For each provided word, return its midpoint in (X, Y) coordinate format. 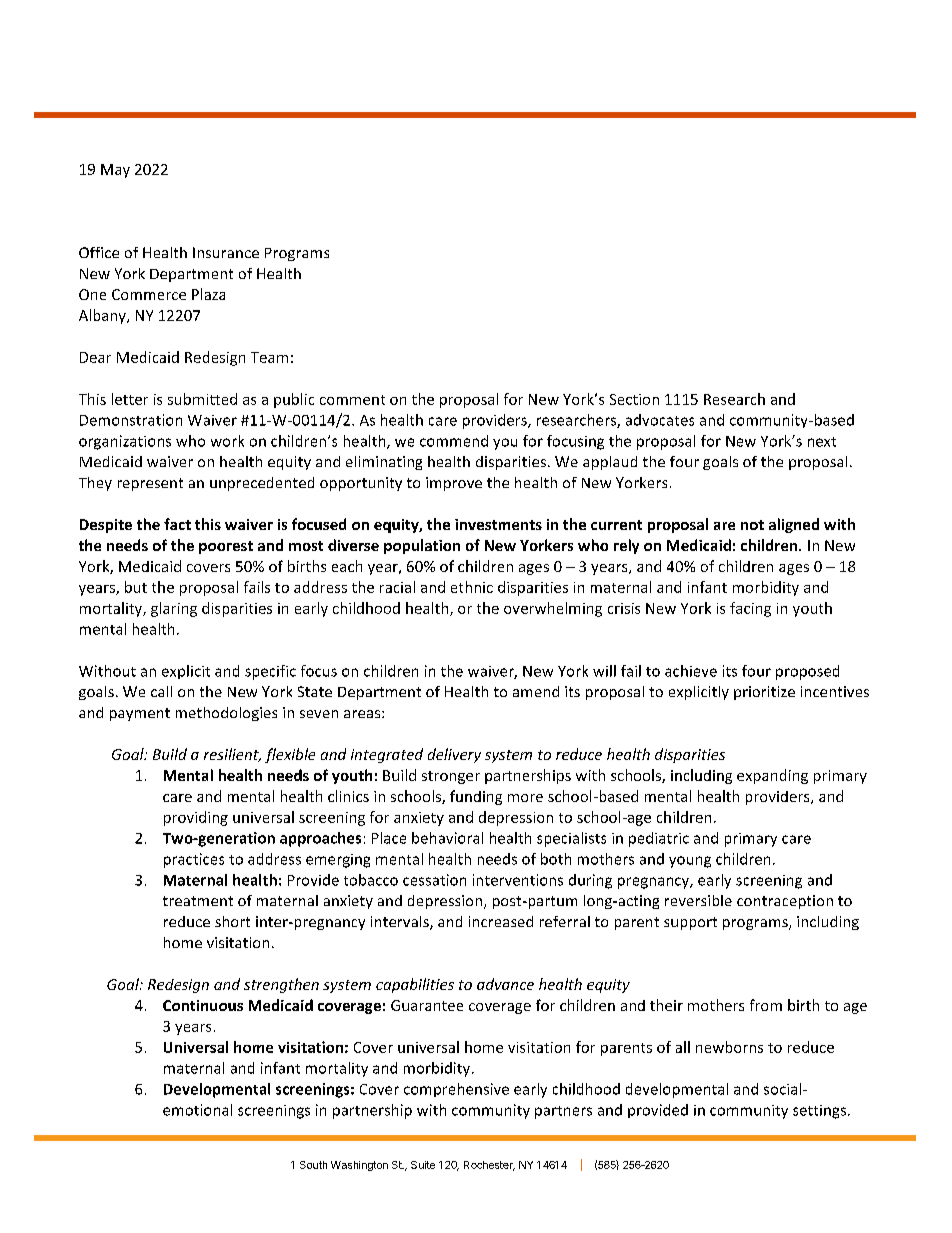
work (227, 441)
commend (454, 441)
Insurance (226, 252)
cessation (434, 880)
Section (634, 399)
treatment (198, 901)
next (822, 442)
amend (536, 691)
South (313, 1165)
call (161, 691)
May (115, 171)
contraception (785, 902)
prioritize (764, 693)
